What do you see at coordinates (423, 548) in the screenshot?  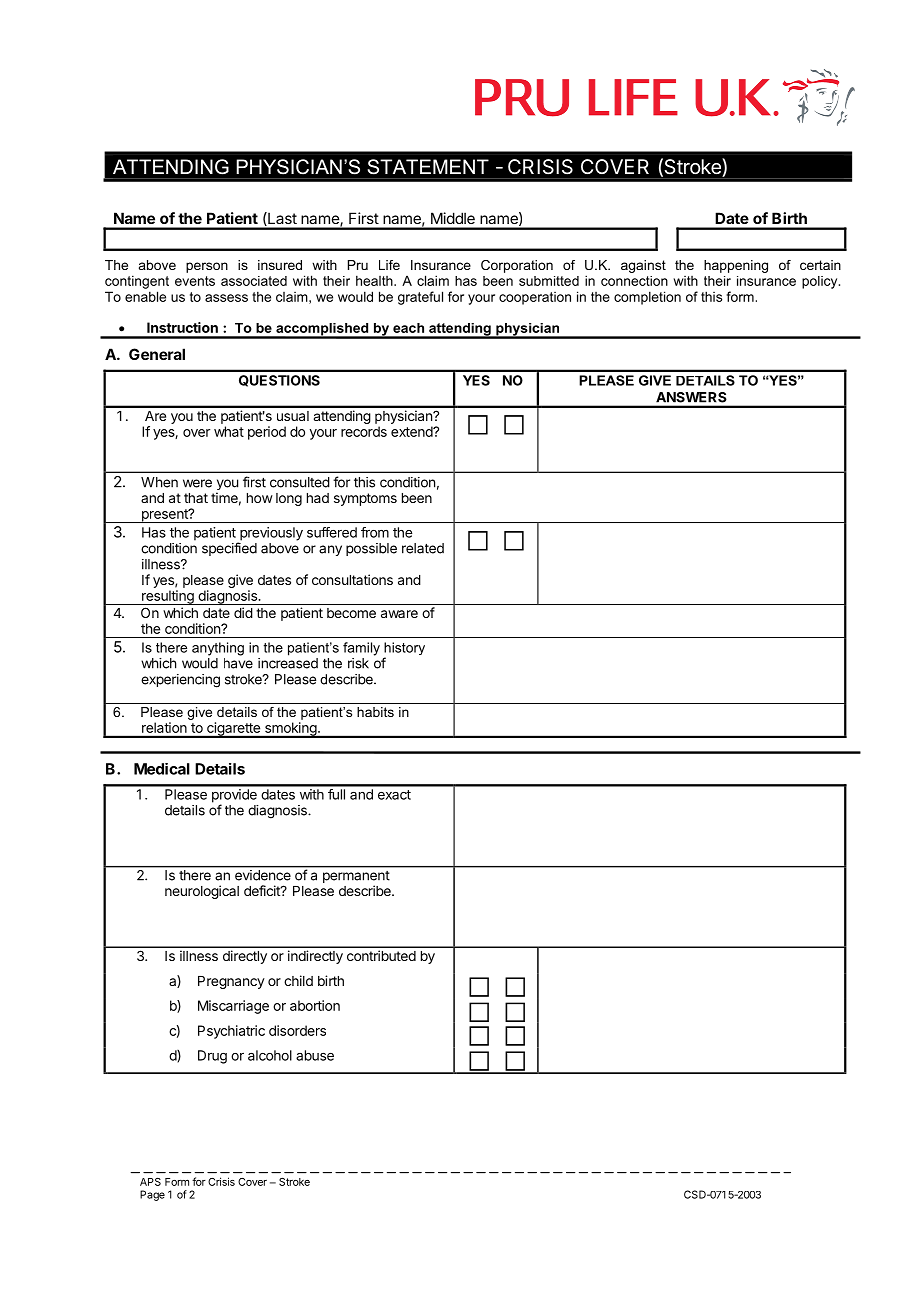 I see `related` at bounding box center [423, 548].
